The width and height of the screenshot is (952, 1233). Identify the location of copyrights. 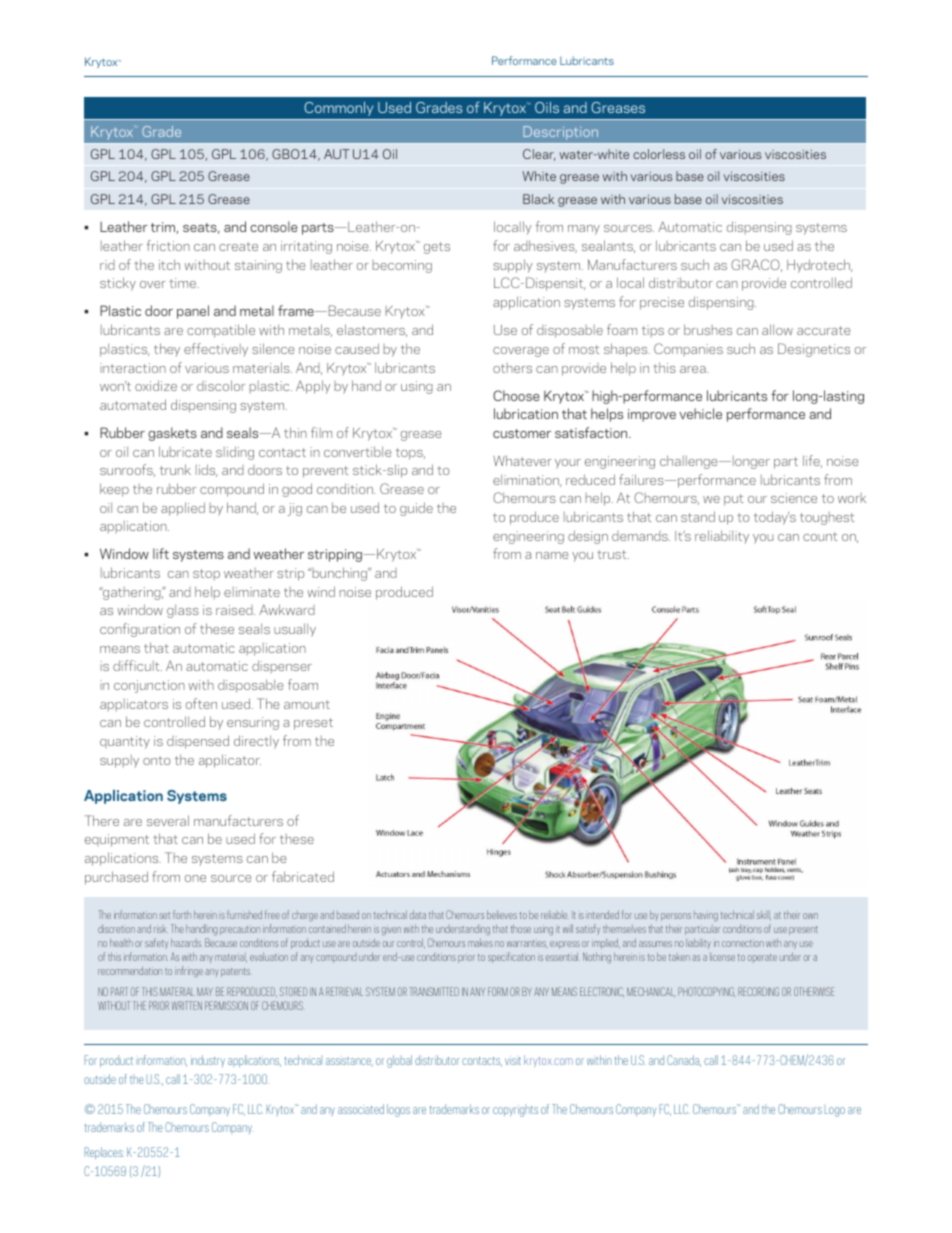
(515, 1110).
